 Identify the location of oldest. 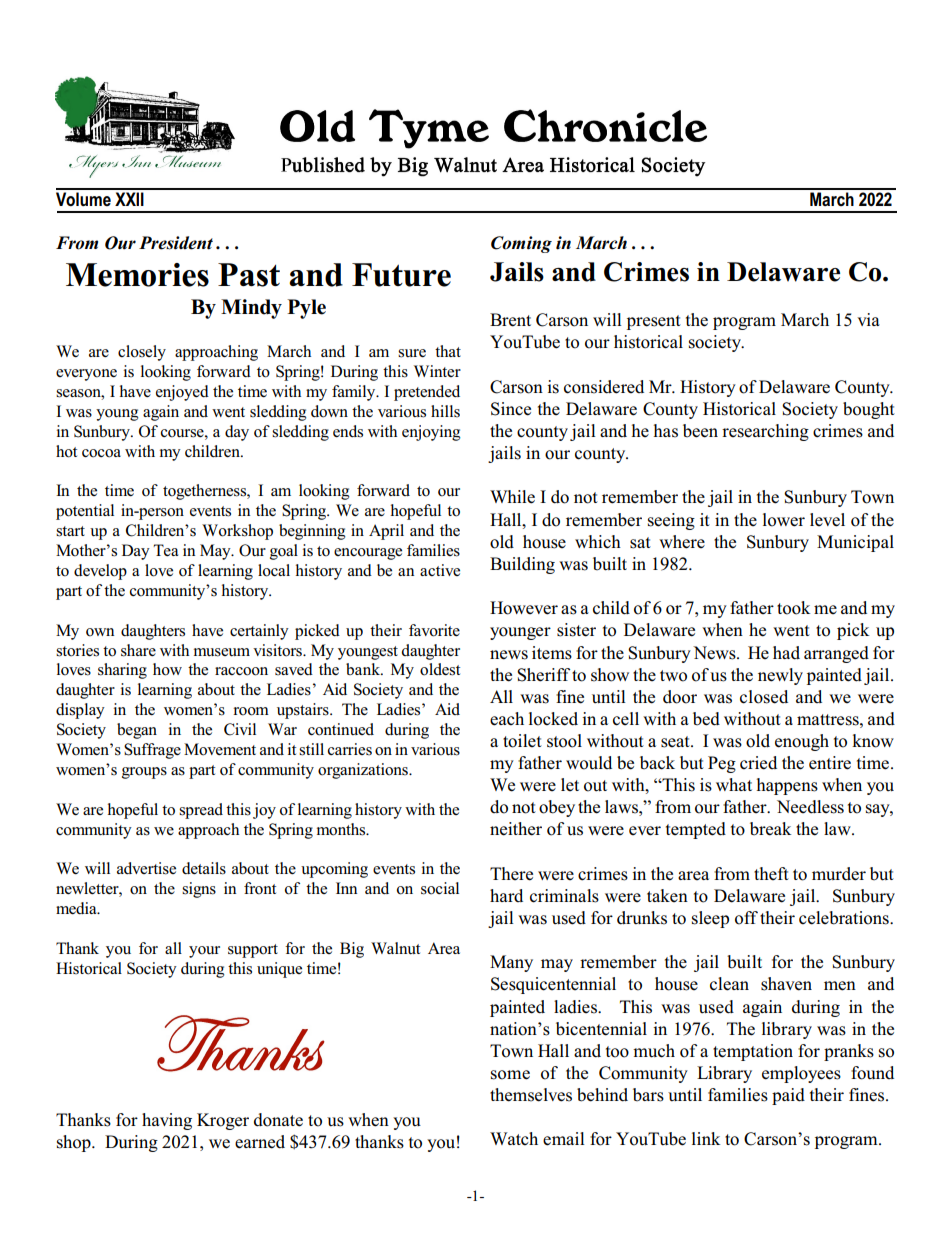
(440, 669).
